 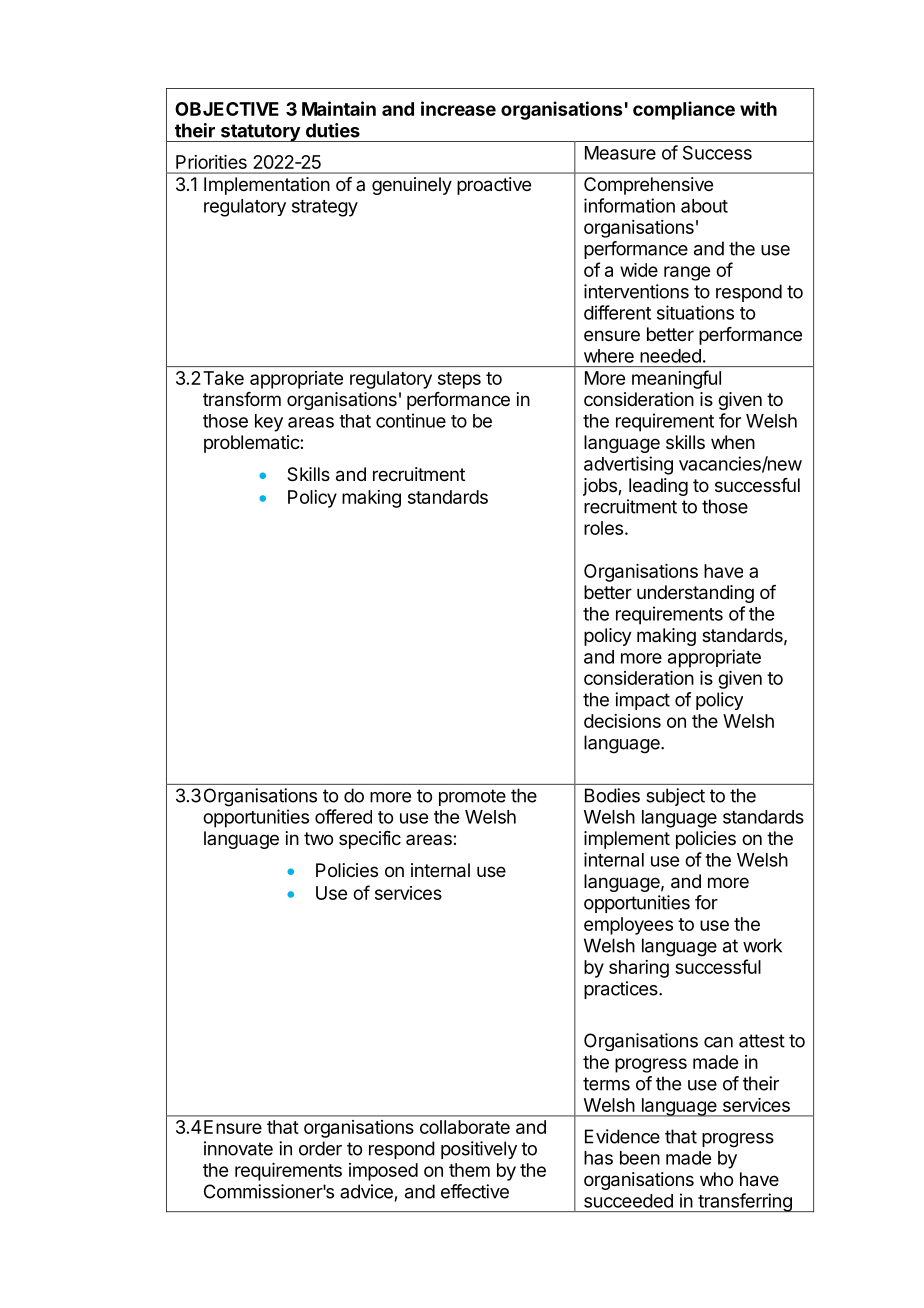 I want to click on statutory, so click(x=260, y=133).
